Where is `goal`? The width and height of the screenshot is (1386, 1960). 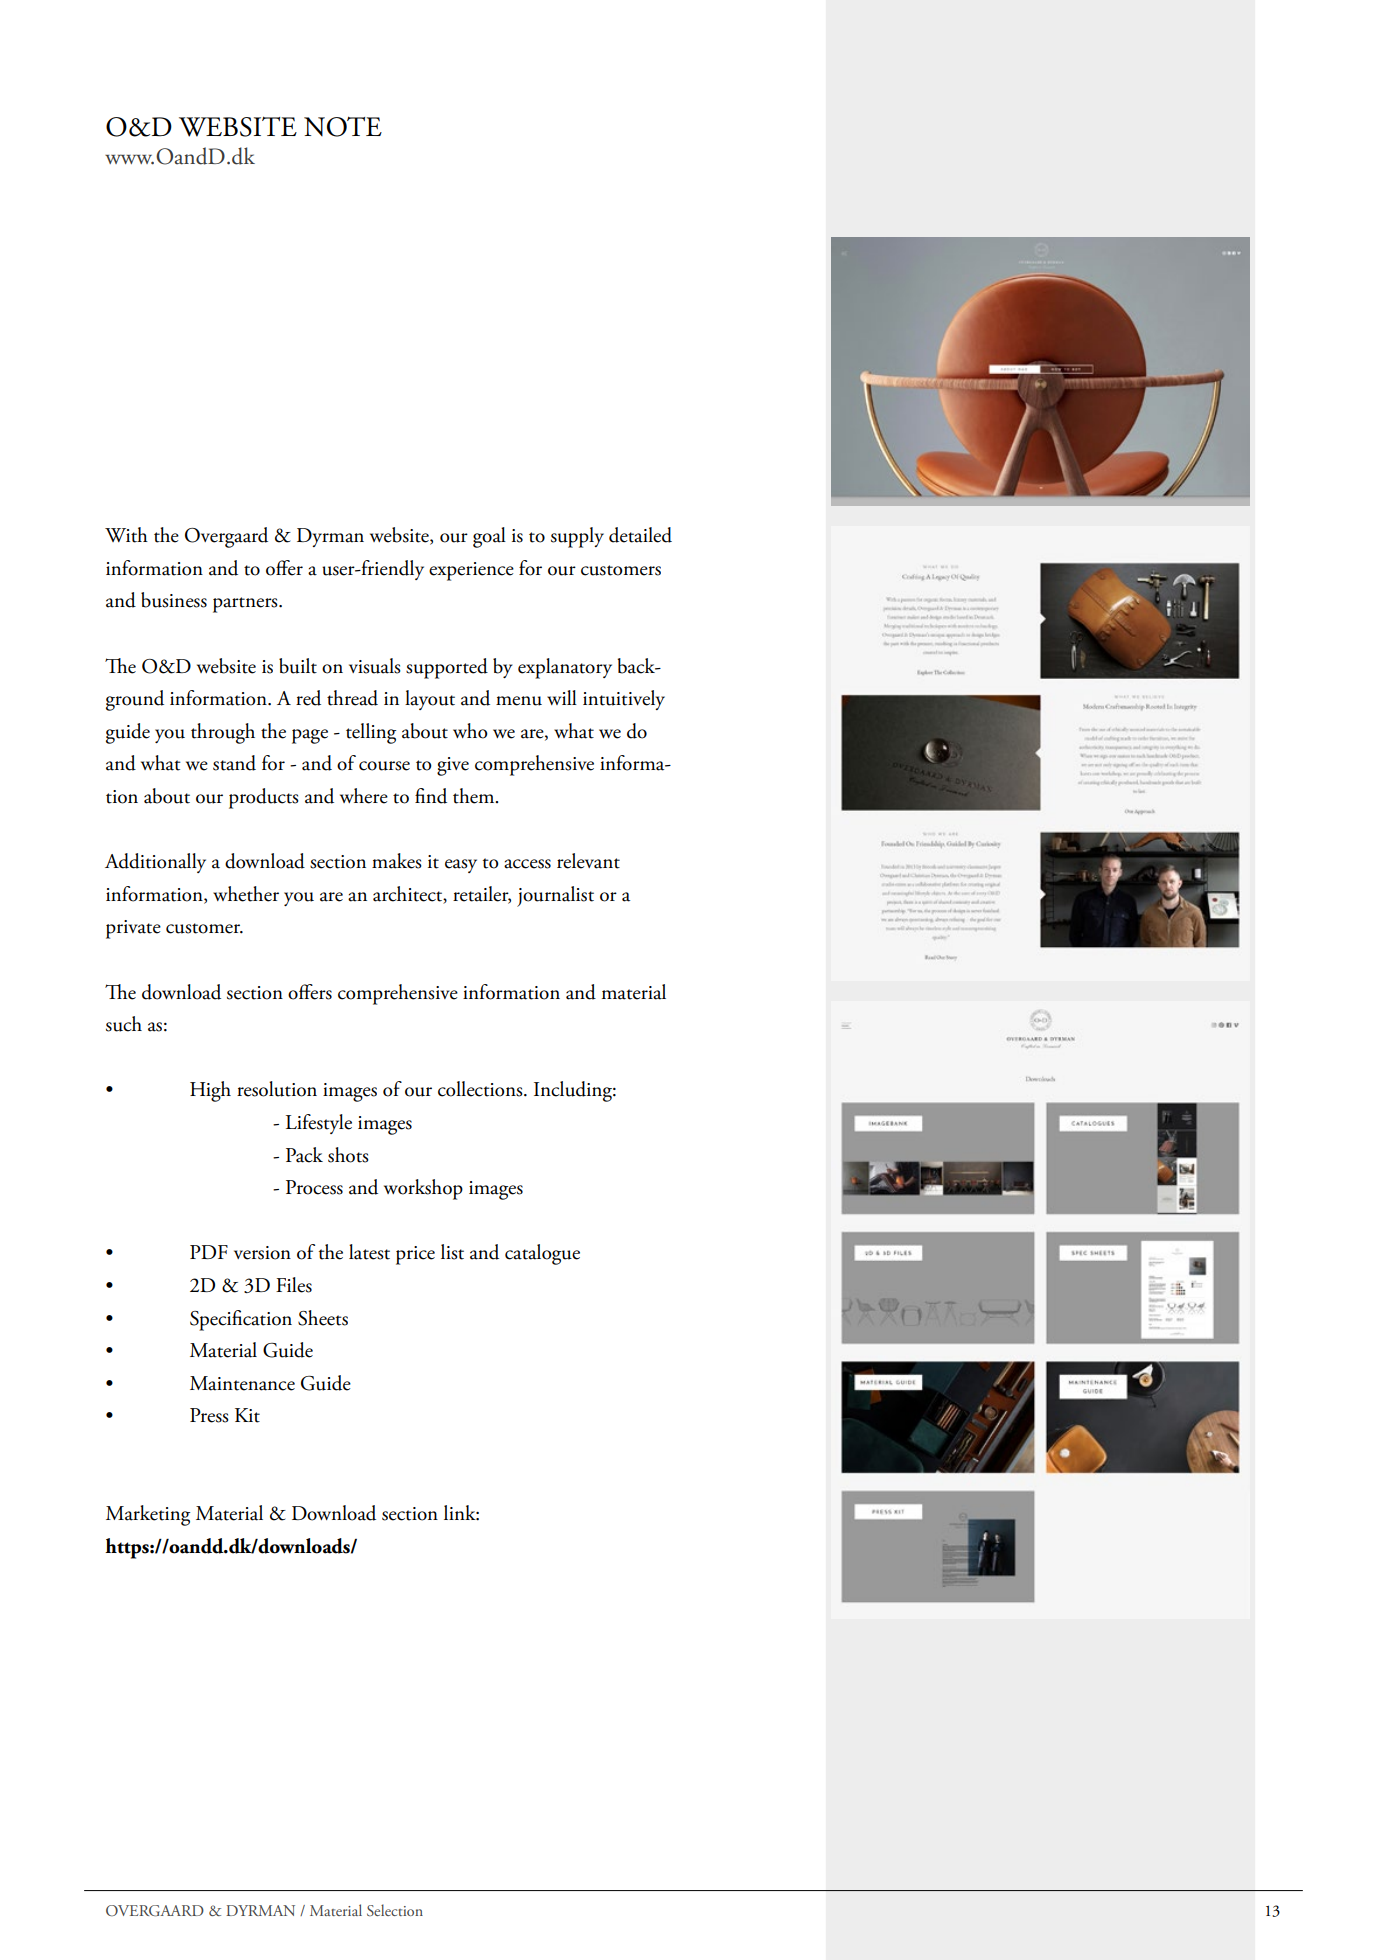
goal is located at coordinates (489, 537).
